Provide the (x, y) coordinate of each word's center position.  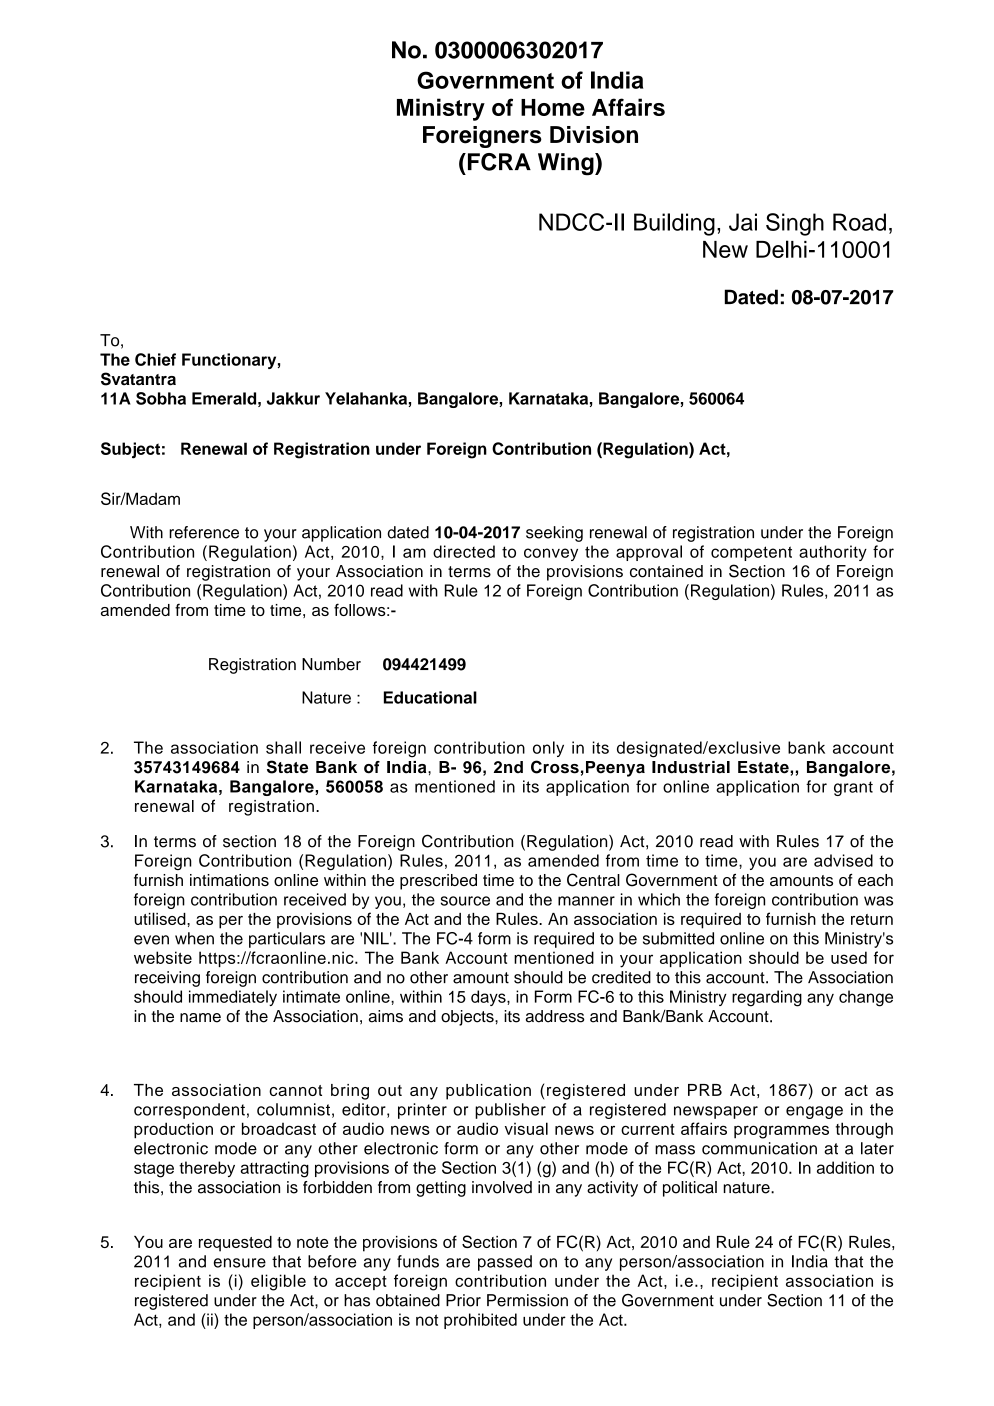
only (548, 749)
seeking (554, 534)
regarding (767, 998)
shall (283, 747)
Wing (567, 164)
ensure (240, 1263)
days (489, 998)
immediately (233, 998)
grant (853, 788)
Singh (795, 224)
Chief (155, 359)
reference (204, 532)
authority (833, 553)
